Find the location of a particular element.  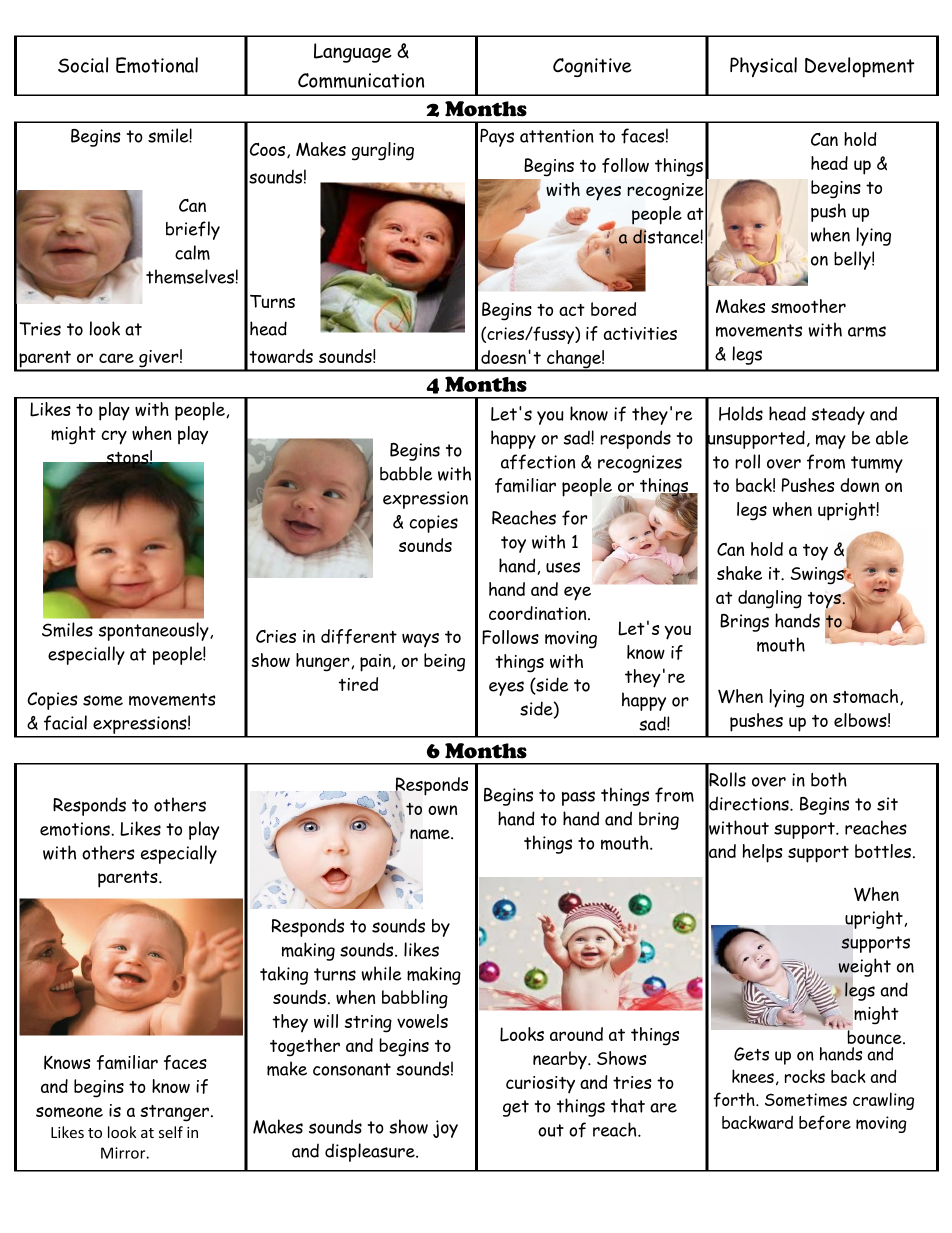

Emotional is located at coordinates (157, 65).
